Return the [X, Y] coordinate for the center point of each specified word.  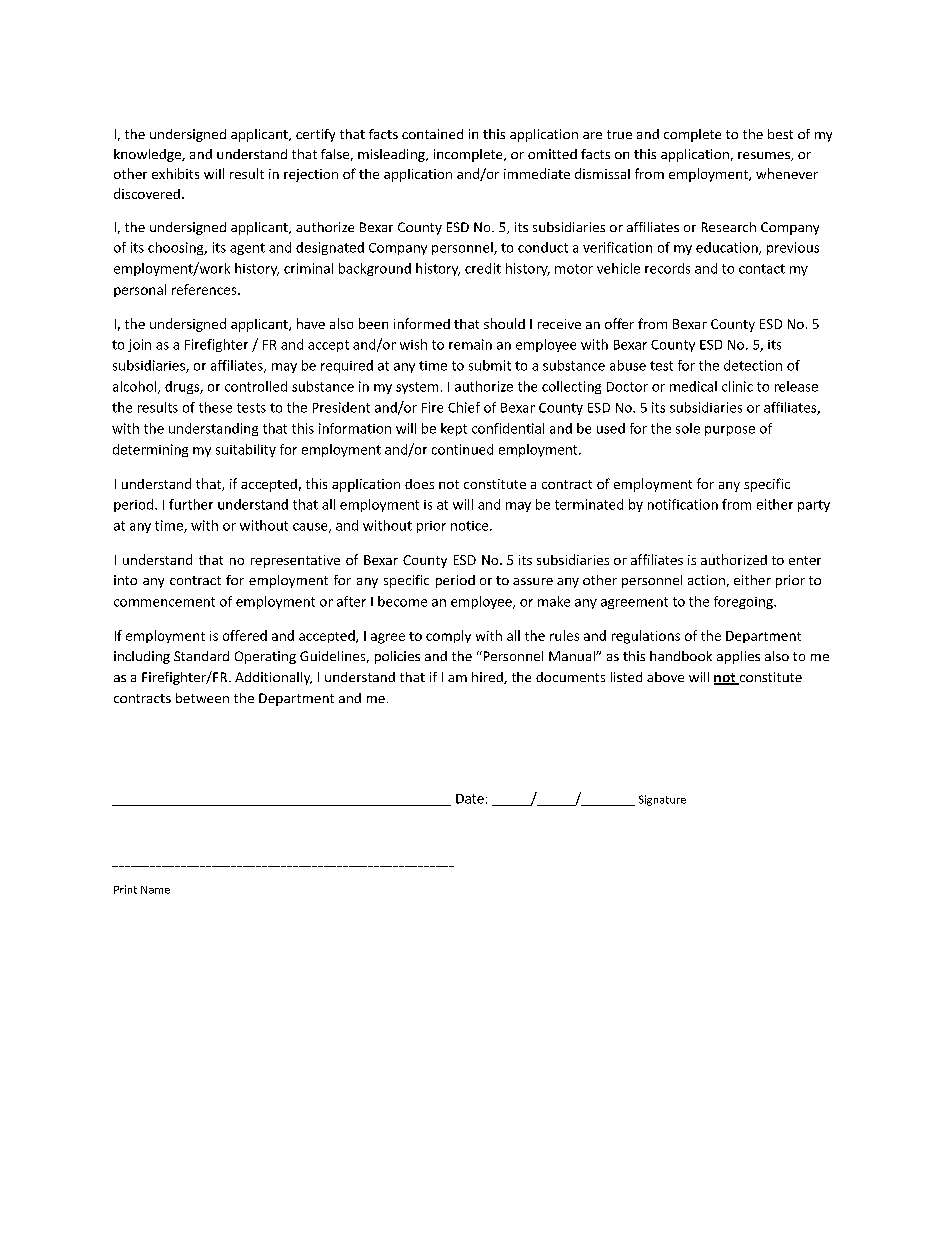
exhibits [175, 173]
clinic [737, 386]
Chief [464, 407]
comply [448, 636]
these [215, 407]
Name [155, 890]
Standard [201, 656]
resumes [765, 156]
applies [738, 657]
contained [432, 134]
